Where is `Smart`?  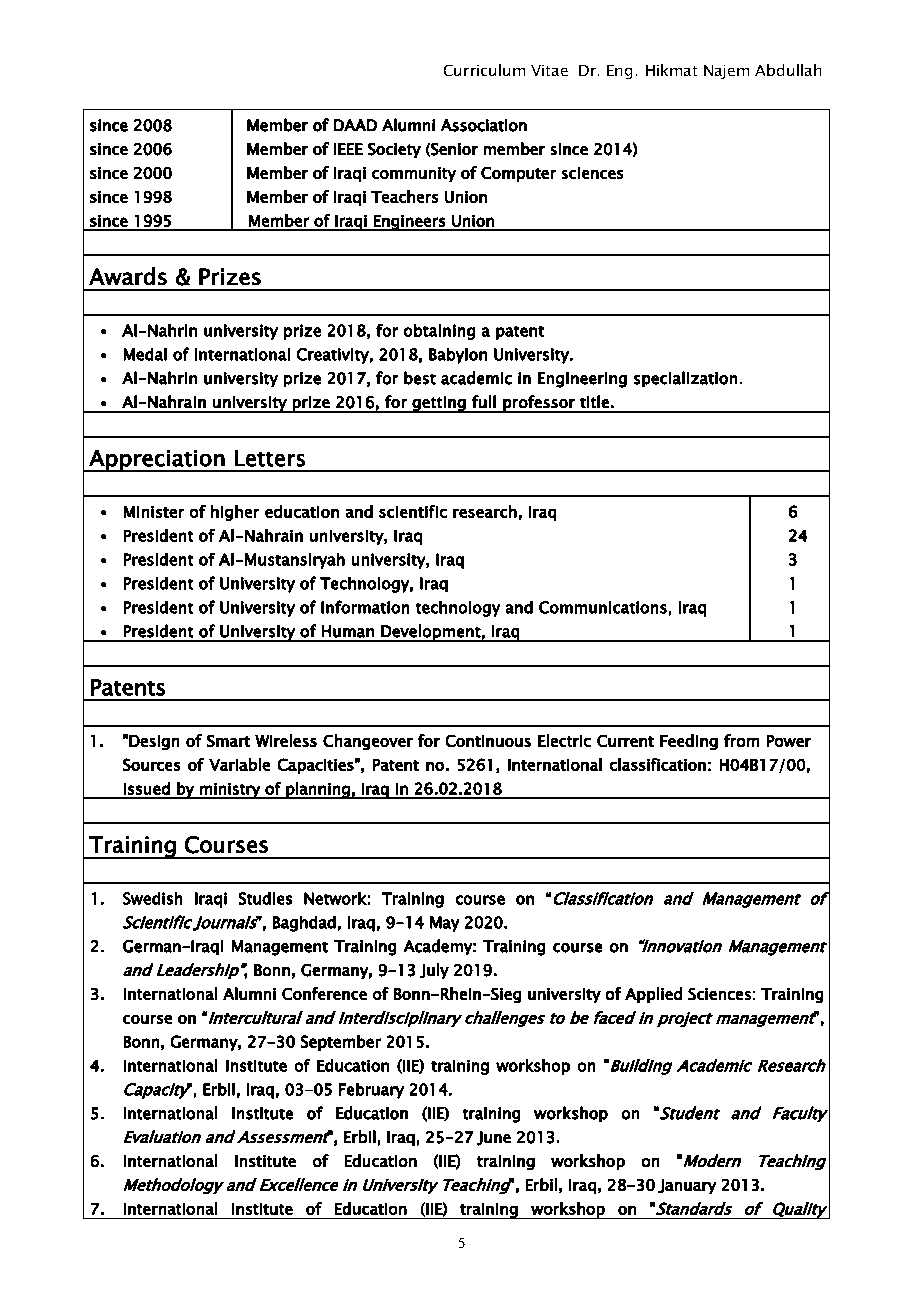 Smart is located at coordinates (228, 741).
